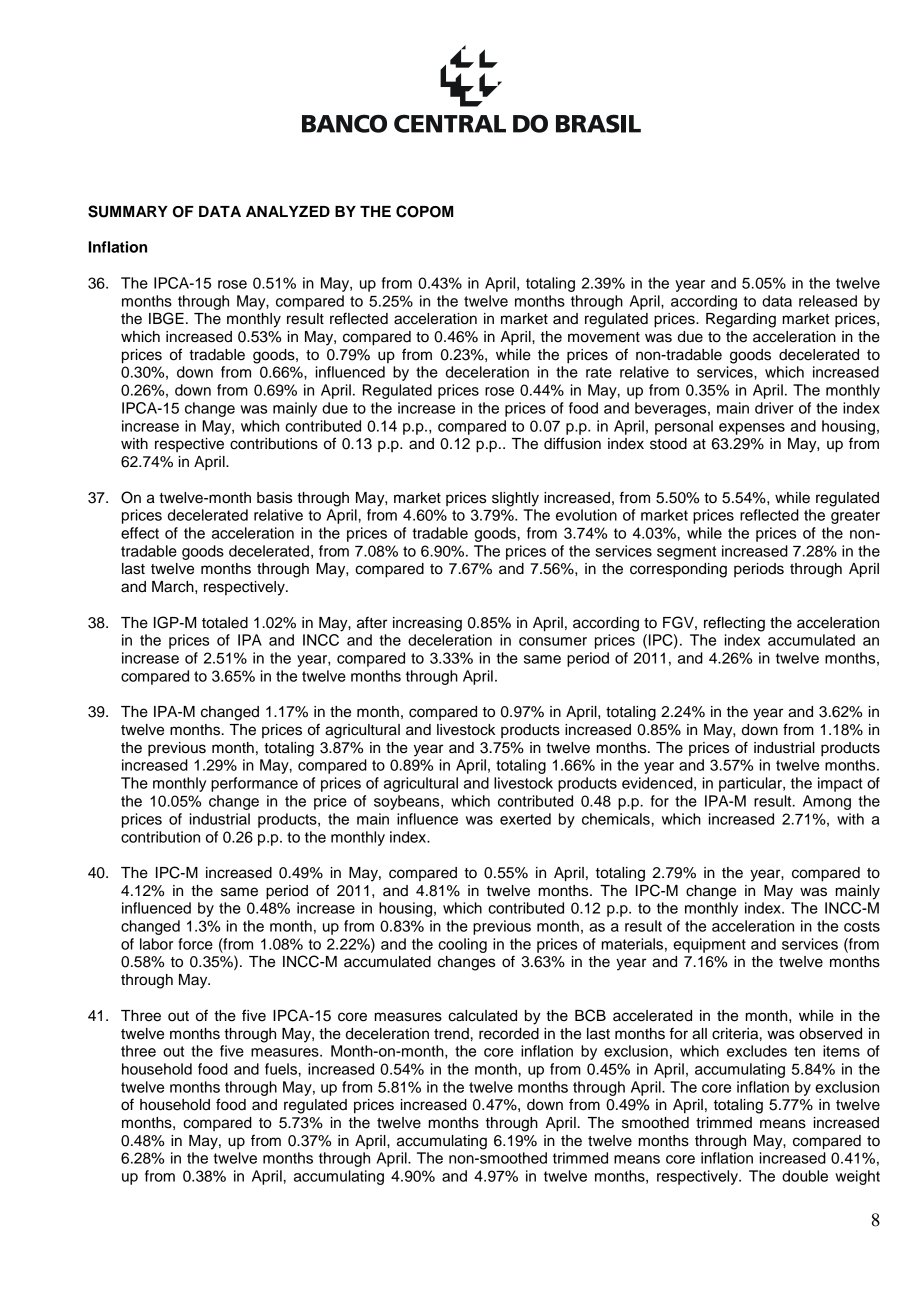  Describe the element at coordinates (604, 337) in the screenshot. I see `movement` at that location.
